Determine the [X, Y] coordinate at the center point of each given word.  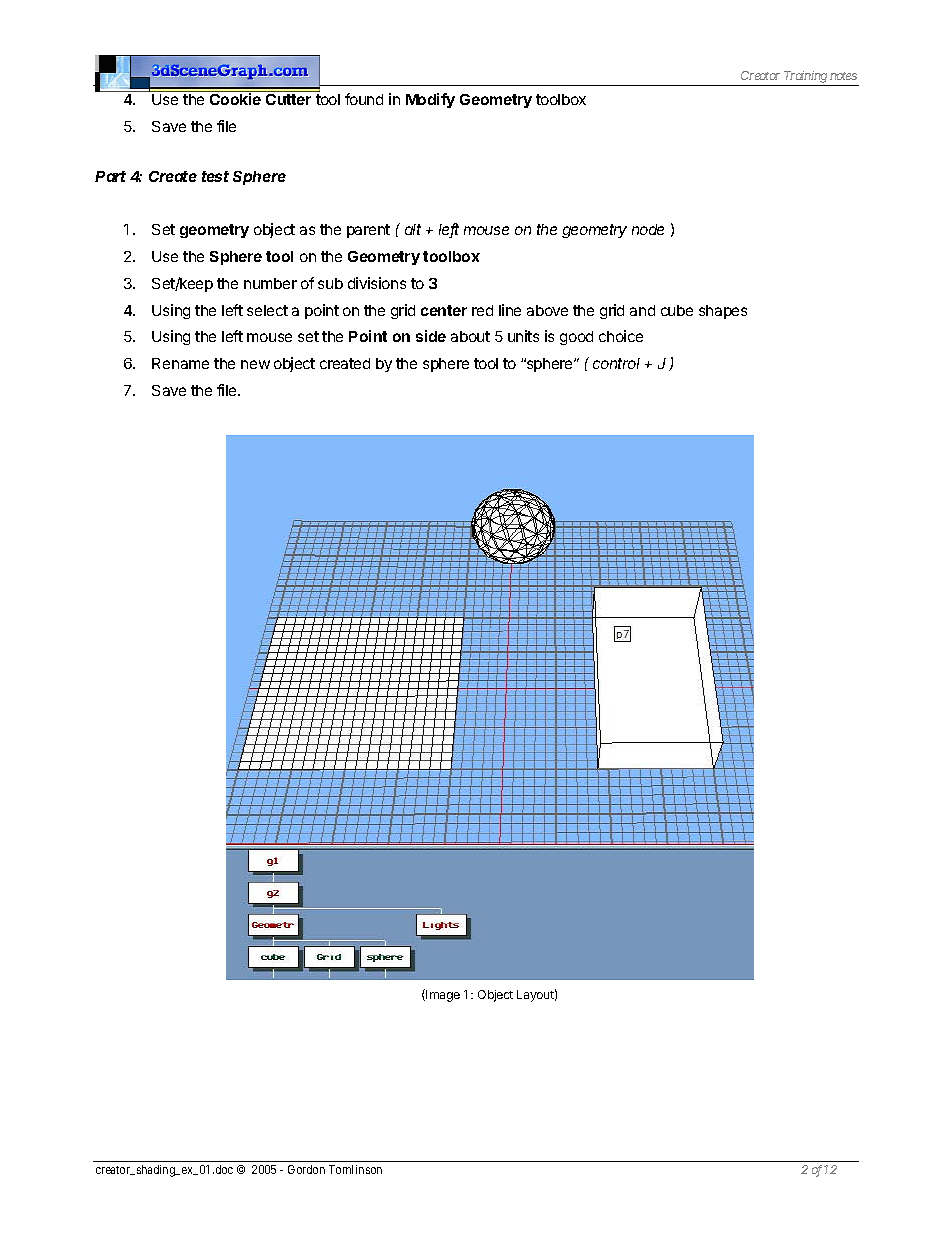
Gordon [306, 1169]
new [255, 364]
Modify [430, 100]
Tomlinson [355, 1169]
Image [442, 995]
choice [621, 336]
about [470, 336]
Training [805, 78]
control [616, 363]
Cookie [235, 99]
